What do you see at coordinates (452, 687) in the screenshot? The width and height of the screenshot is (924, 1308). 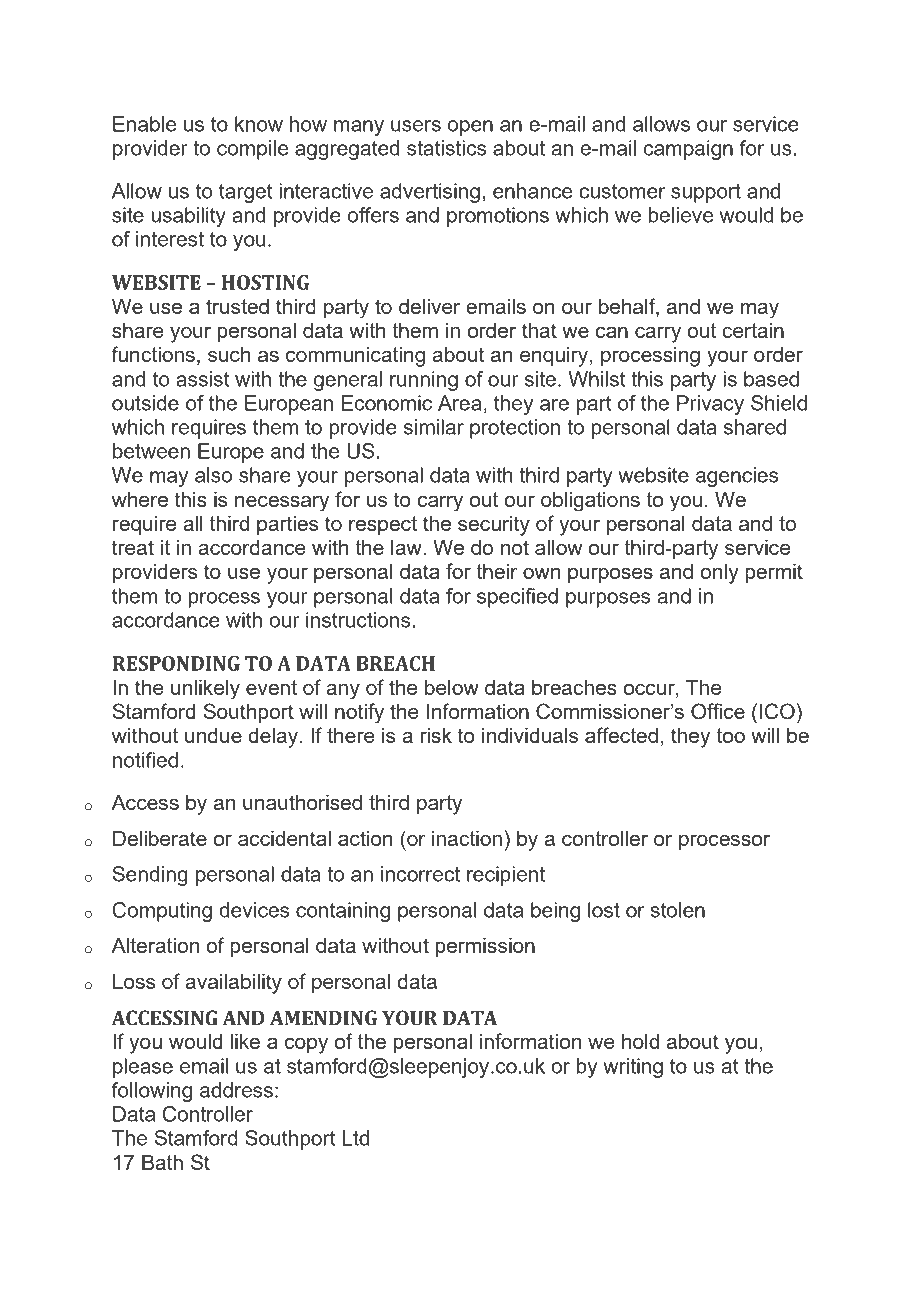 I see `below` at bounding box center [452, 687].
